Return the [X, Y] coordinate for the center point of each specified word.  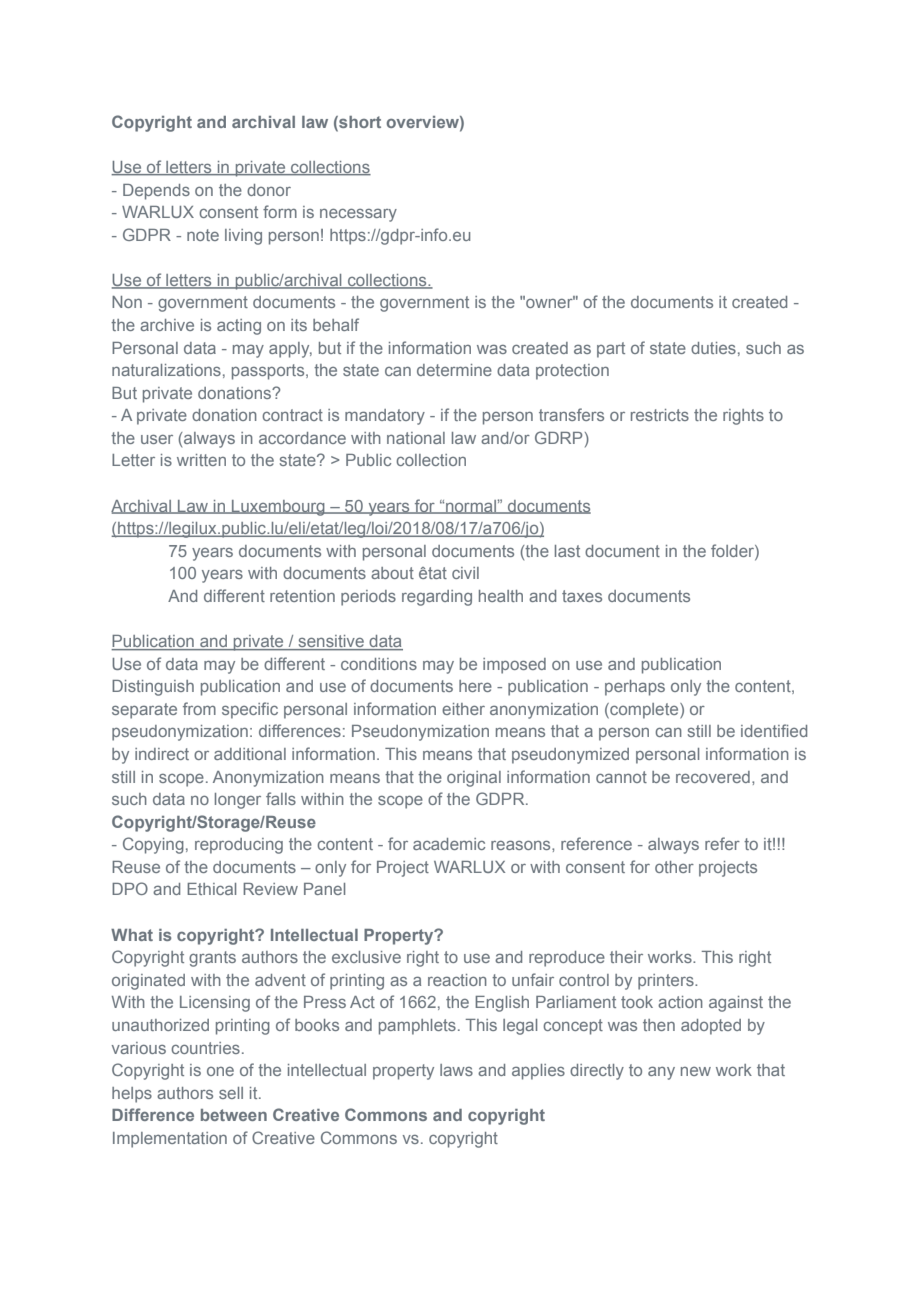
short [359, 122]
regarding [437, 598]
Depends [156, 192]
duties [713, 348]
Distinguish [153, 688]
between [234, 1115]
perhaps [635, 688]
